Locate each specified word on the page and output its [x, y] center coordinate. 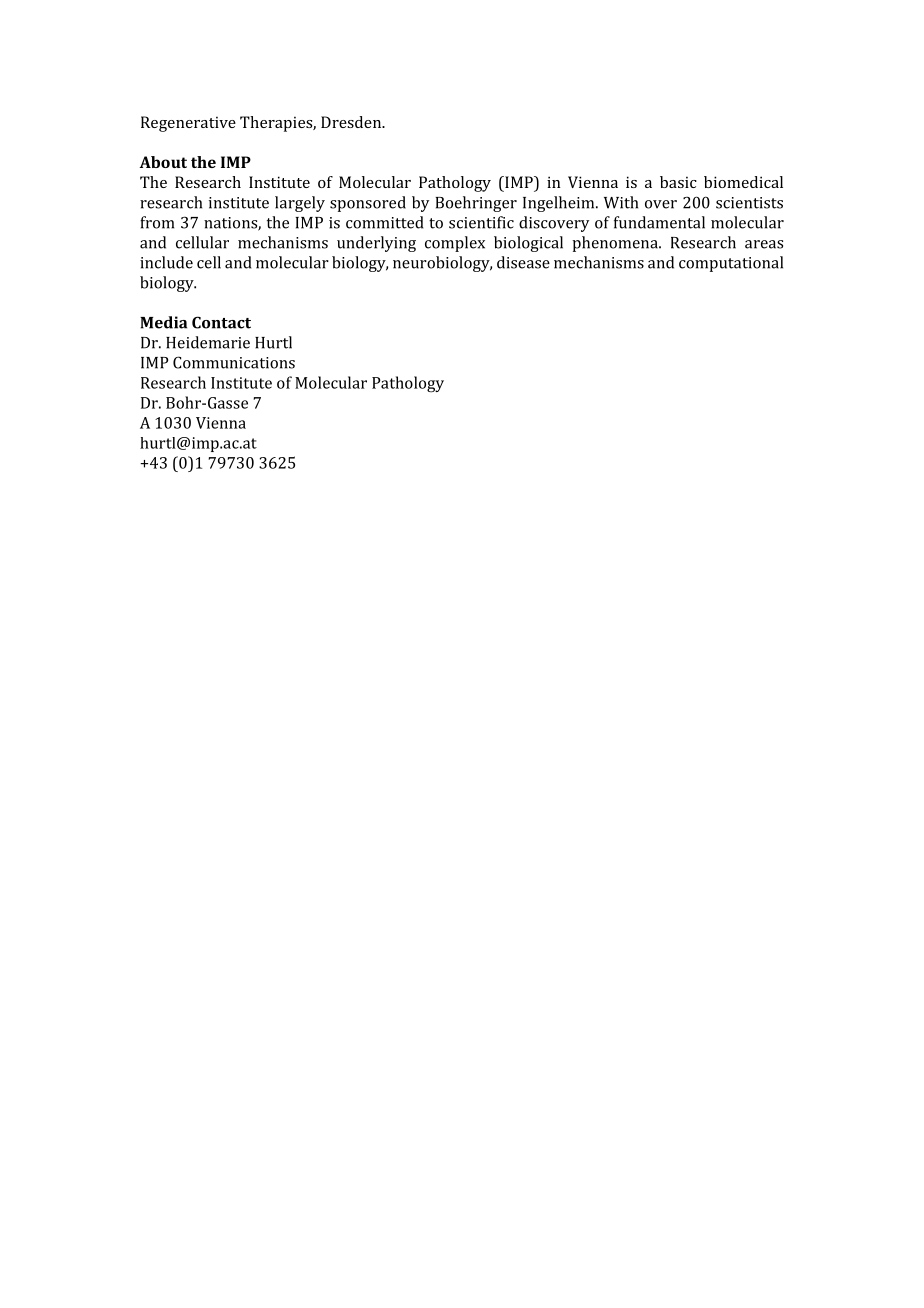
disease [523, 262]
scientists [749, 203]
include [166, 262]
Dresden [352, 122]
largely [300, 204]
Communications [234, 362]
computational [731, 264]
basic [678, 182]
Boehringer [476, 204]
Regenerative [188, 124]
